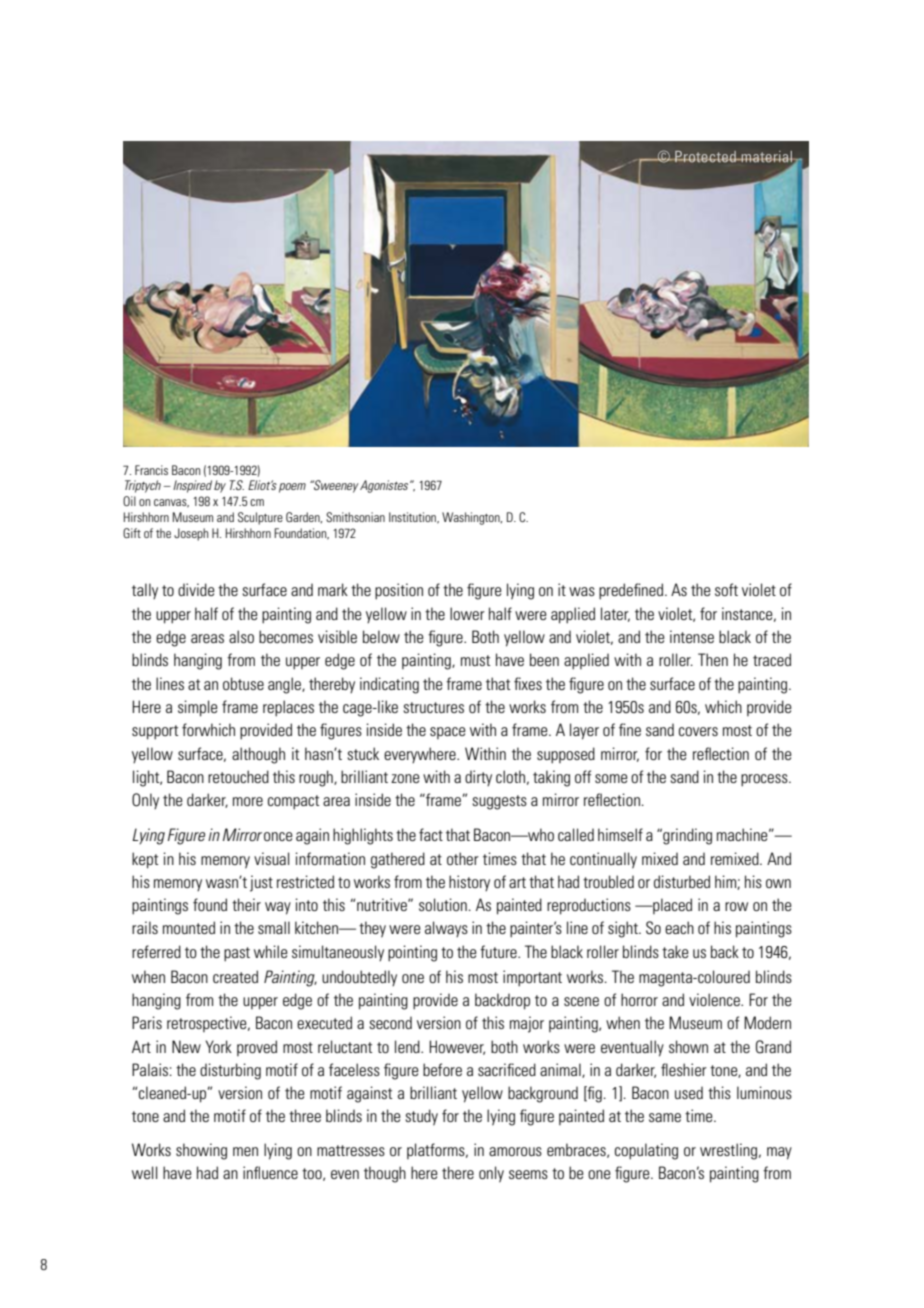 Image resolution: width=924 pixels, height=1308 pixels. What do you see at coordinates (412, 953) in the document?
I see `pointing` at bounding box center [412, 953].
